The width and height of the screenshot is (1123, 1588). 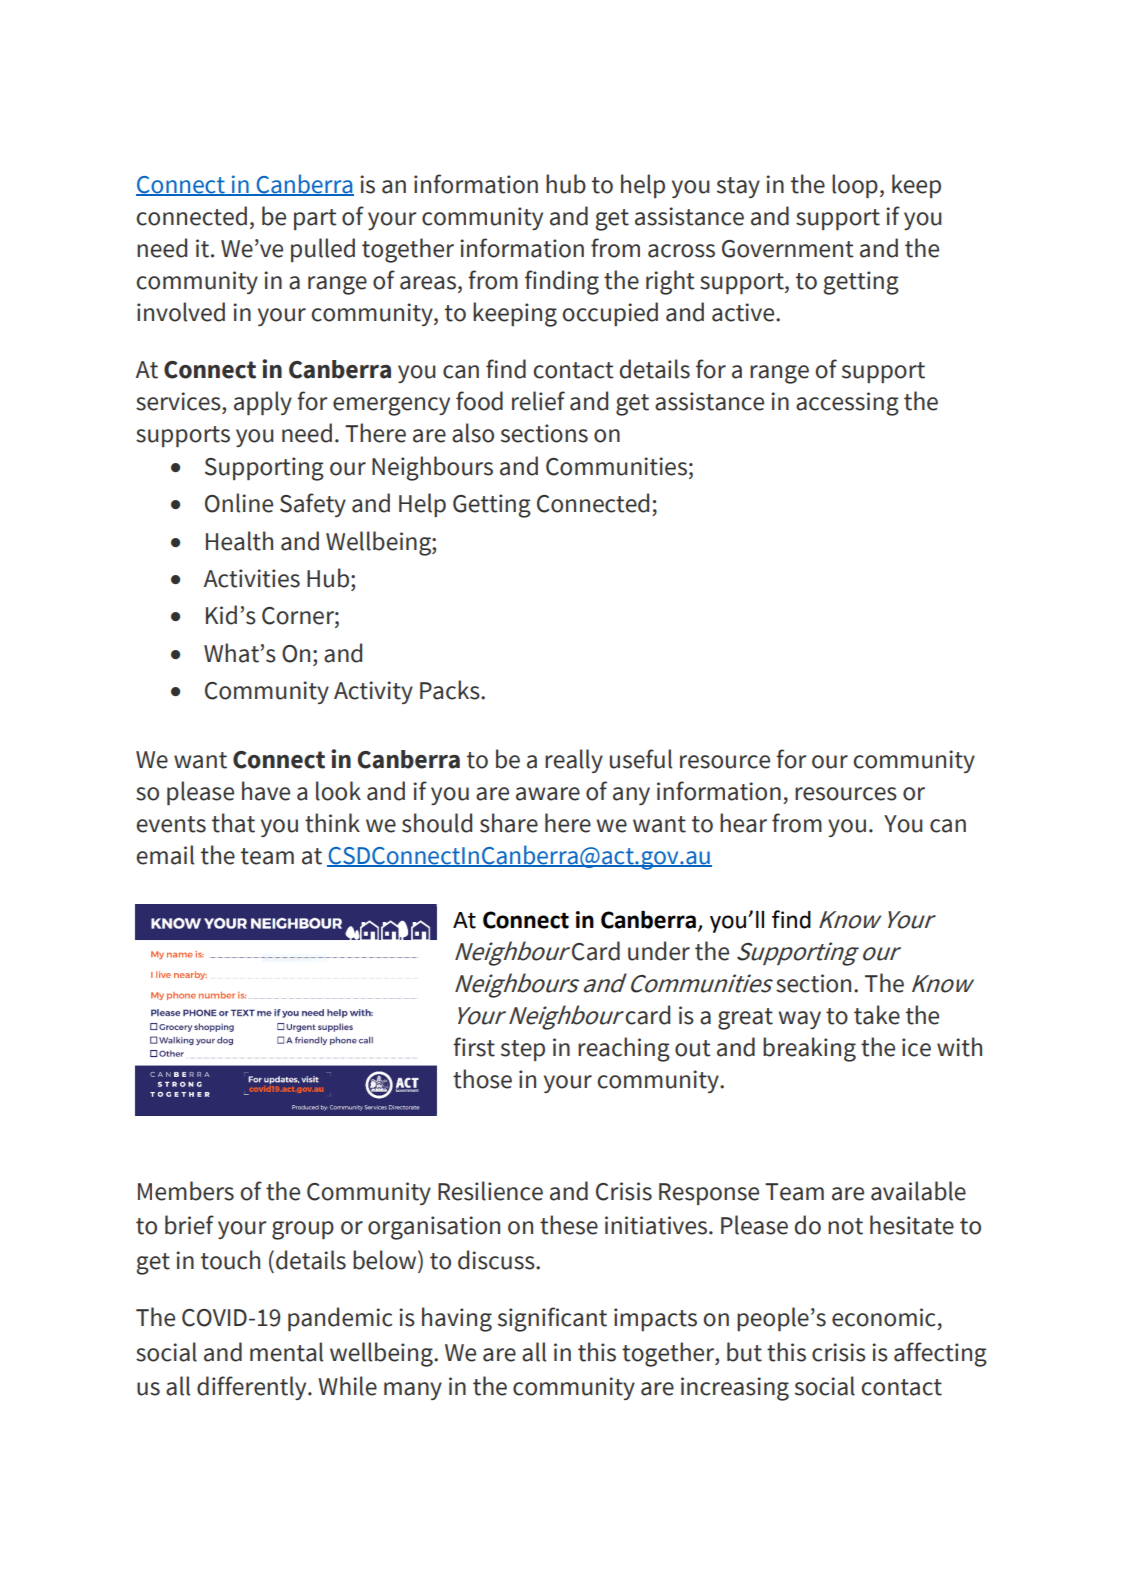 What do you see at coordinates (877, 1015) in the screenshot?
I see `take` at bounding box center [877, 1015].
